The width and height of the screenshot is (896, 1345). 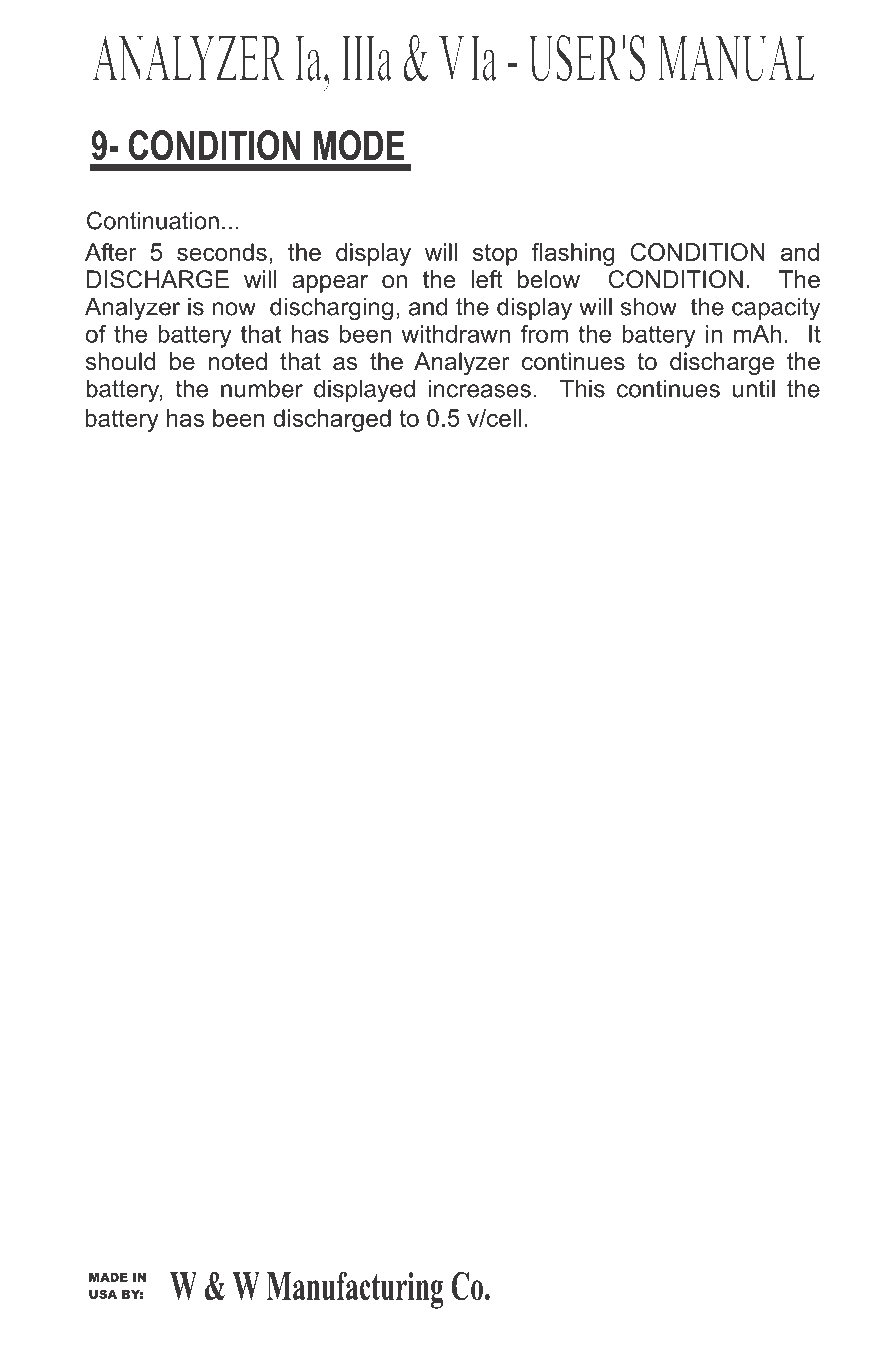 I want to click on MADE, so click(x=108, y=1277).
